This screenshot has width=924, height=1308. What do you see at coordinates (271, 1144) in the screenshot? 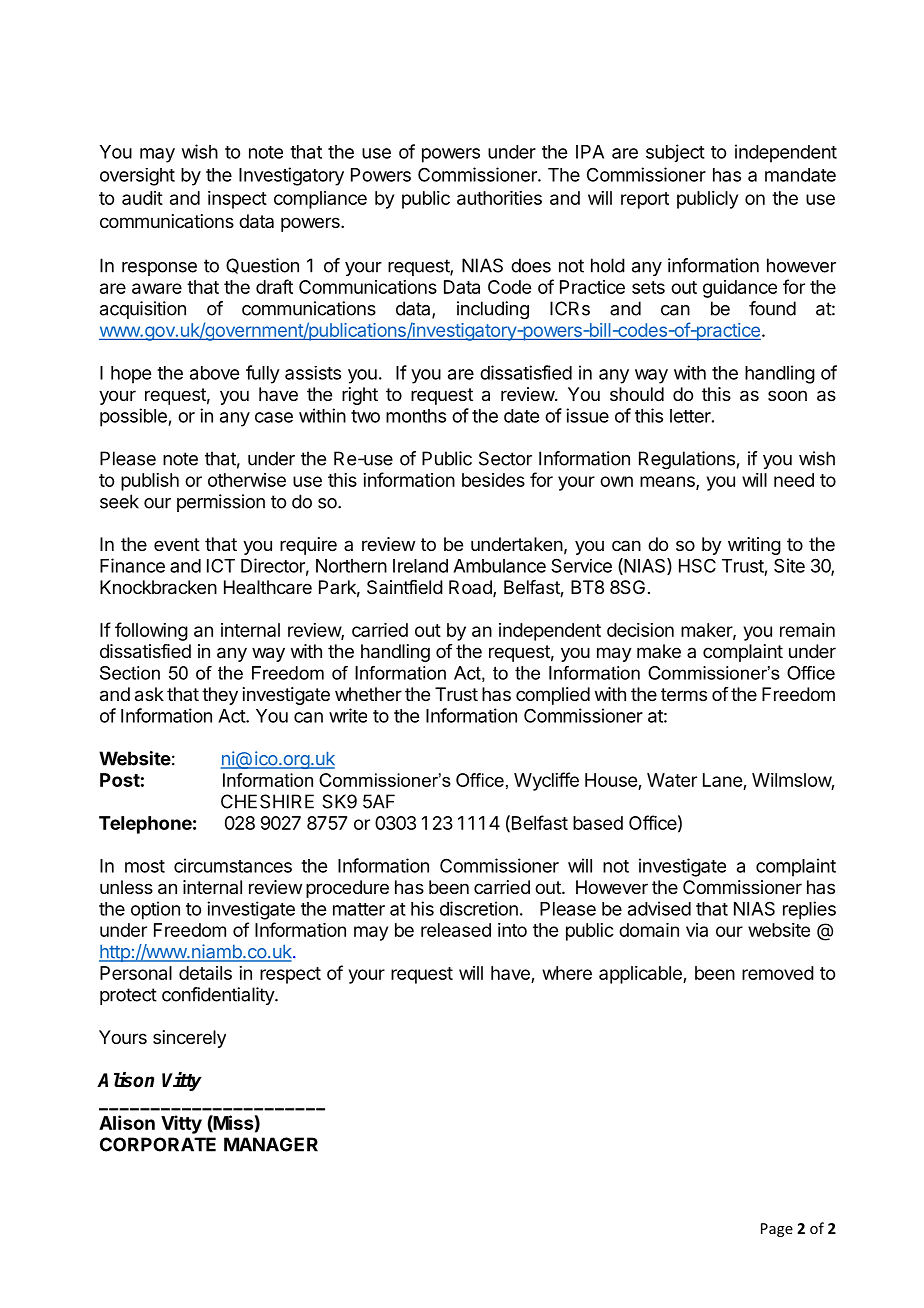
I see `MANAGER` at bounding box center [271, 1144].
